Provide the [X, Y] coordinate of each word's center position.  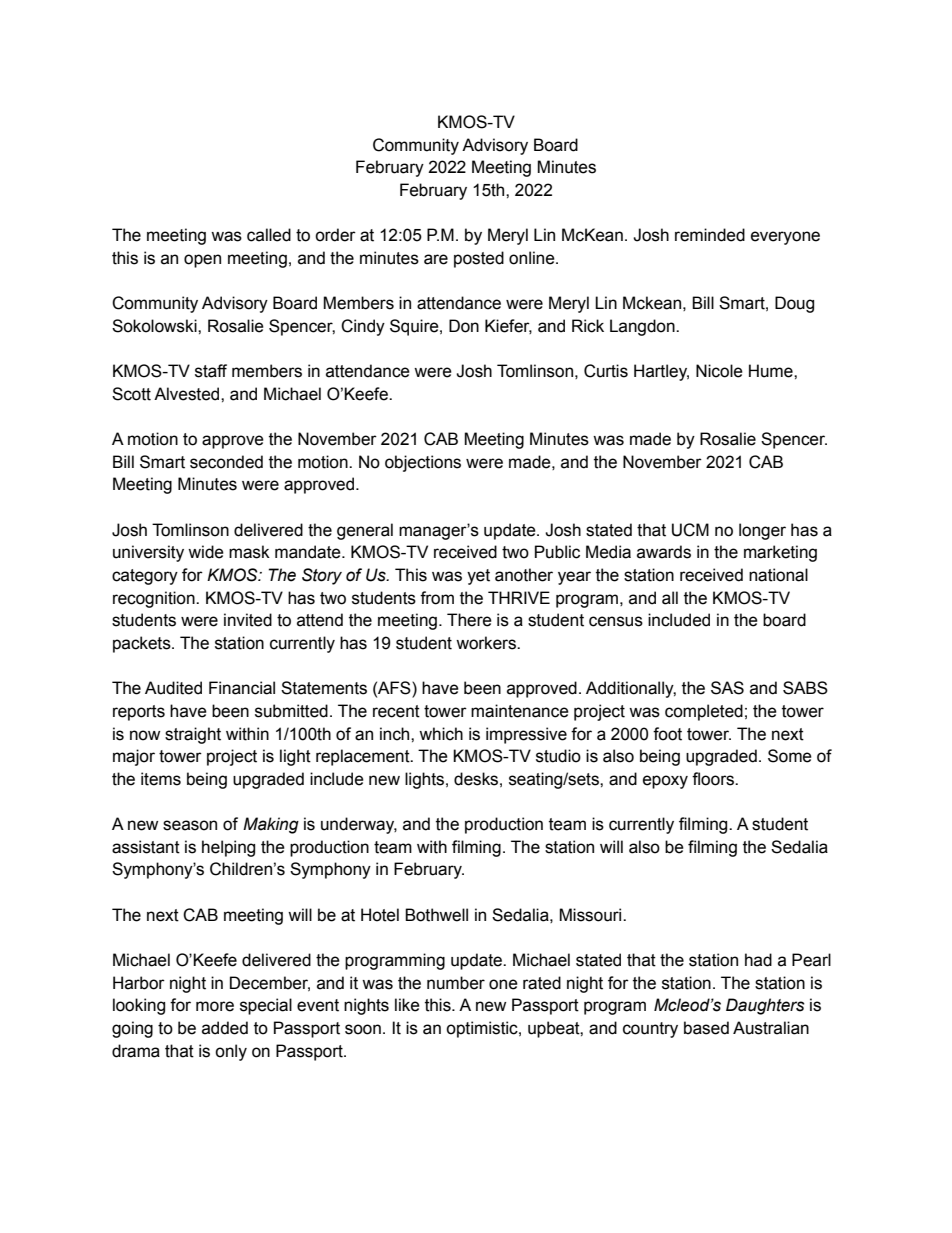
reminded [710, 235]
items [161, 779]
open [202, 261]
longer [762, 531]
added [225, 1028]
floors [714, 779]
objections [423, 463]
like [407, 1005]
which [441, 734]
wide [206, 552]
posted [479, 259]
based [706, 1028]
